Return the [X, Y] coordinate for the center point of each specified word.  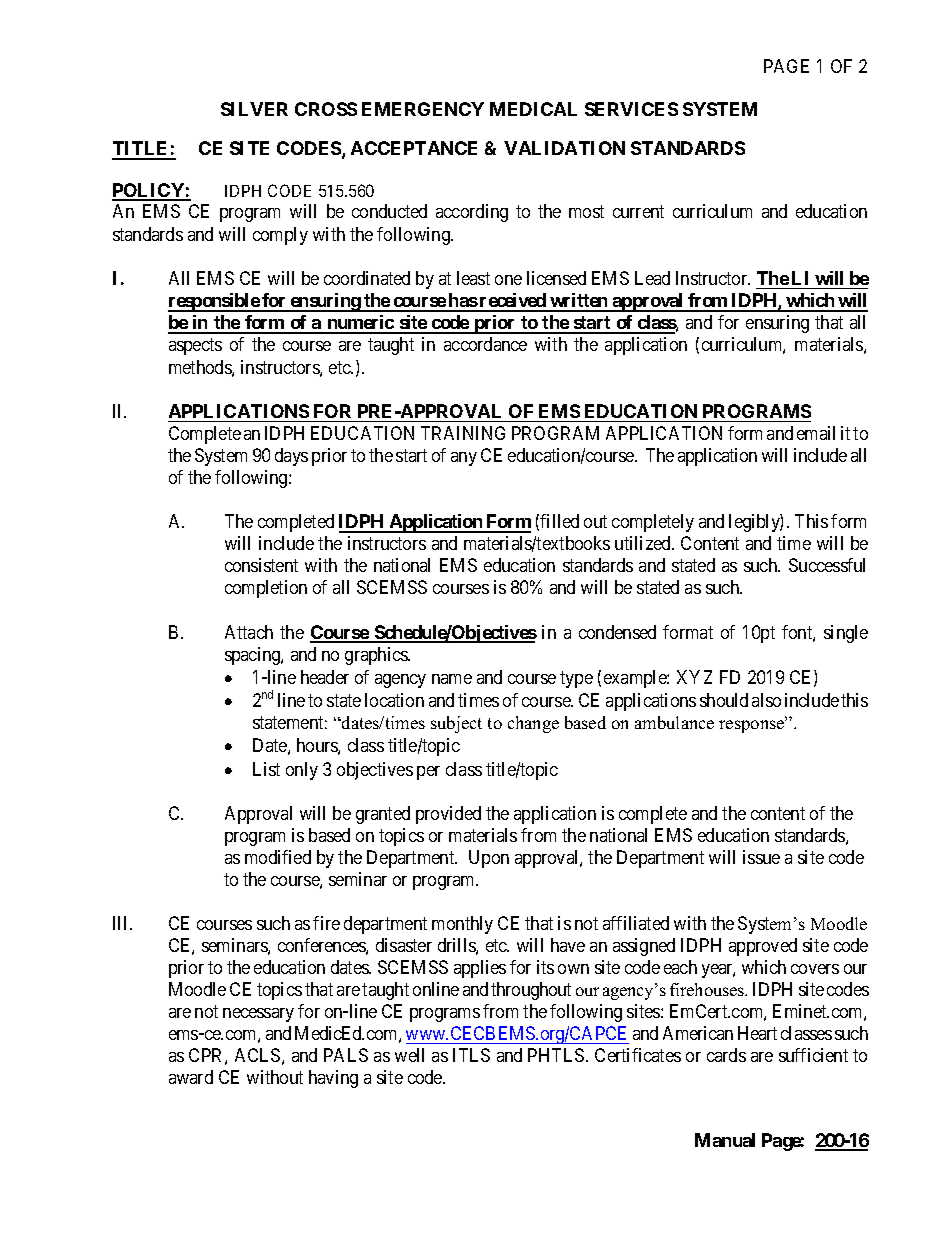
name [452, 679]
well [409, 1055]
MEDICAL [533, 109]
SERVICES [631, 109]
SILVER [254, 109]
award [191, 1077]
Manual [725, 1140]
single [846, 634]
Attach [249, 632]
